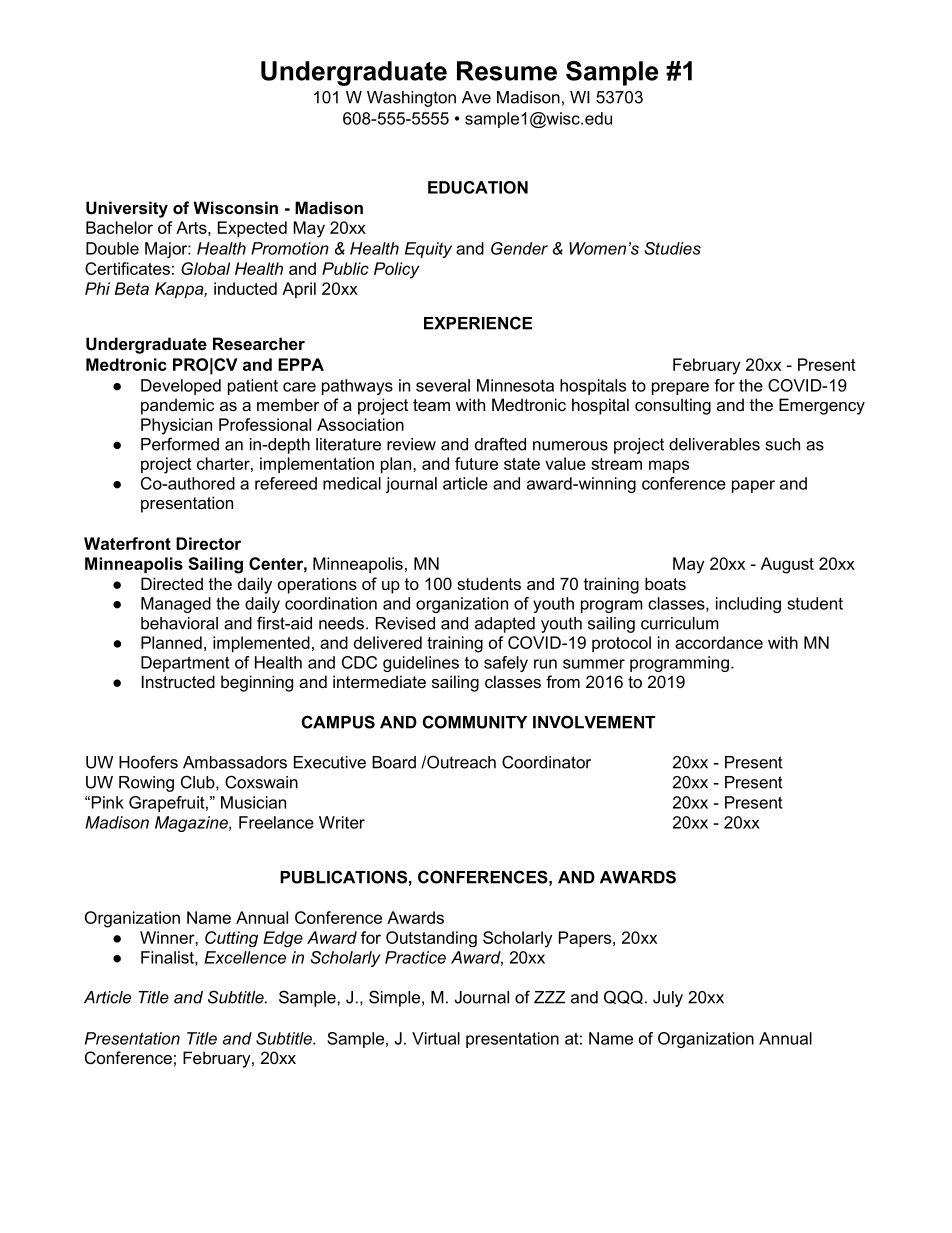 The image size is (952, 1233). I want to click on University, so click(127, 209).
